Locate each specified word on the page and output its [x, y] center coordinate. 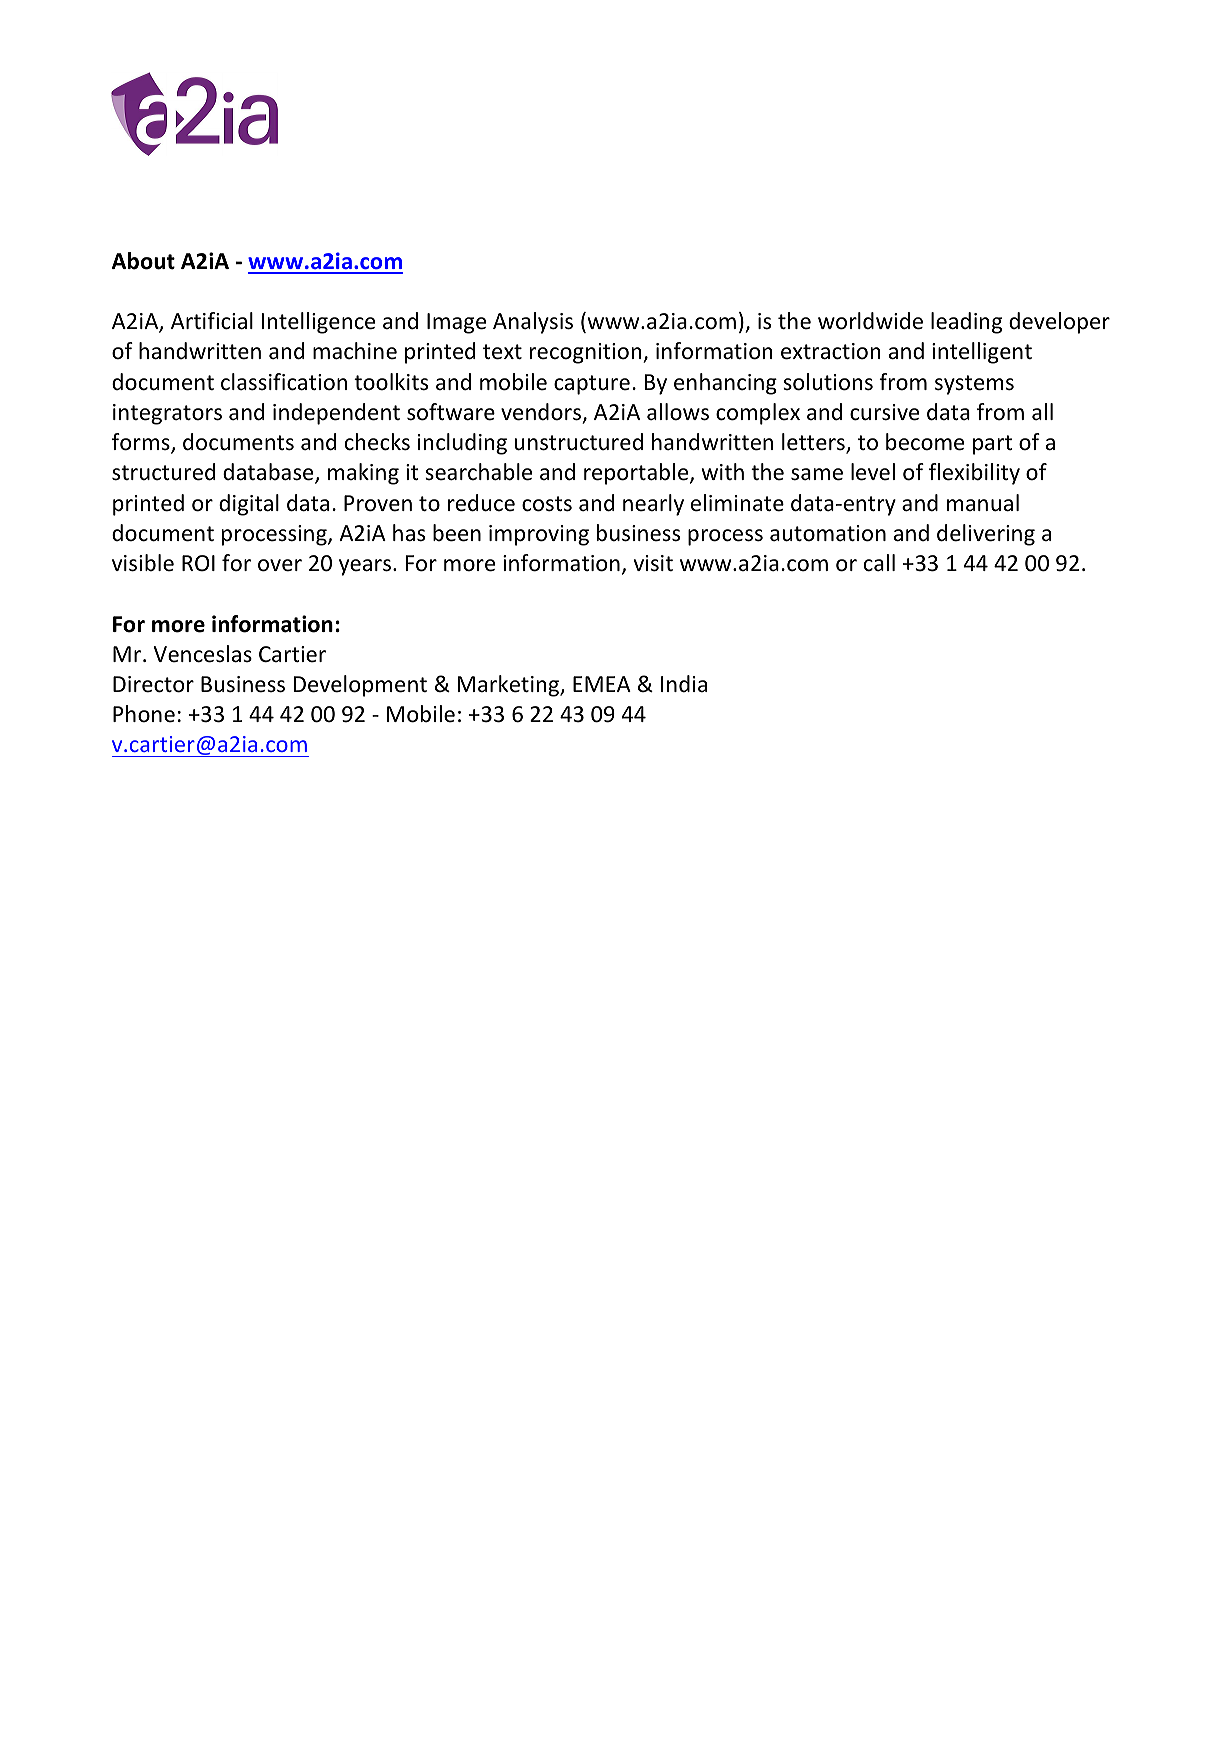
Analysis [533, 323]
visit [653, 563]
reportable [637, 474]
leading [966, 323]
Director [153, 684]
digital [249, 505]
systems [974, 385]
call [879, 563]
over [280, 565]
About [143, 261]
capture [592, 385]
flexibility [974, 474]
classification [284, 382]
